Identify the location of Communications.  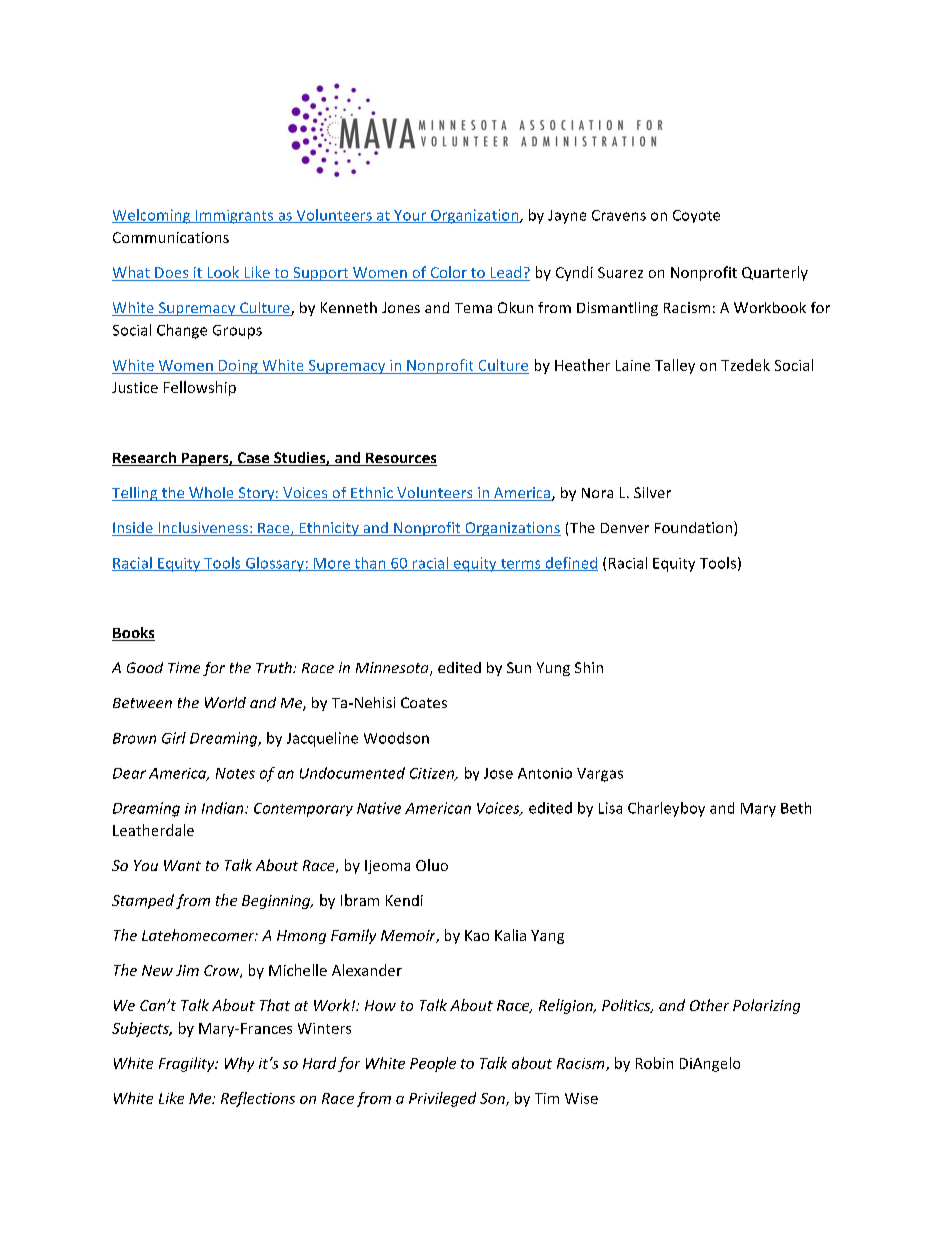
(171, 237).
